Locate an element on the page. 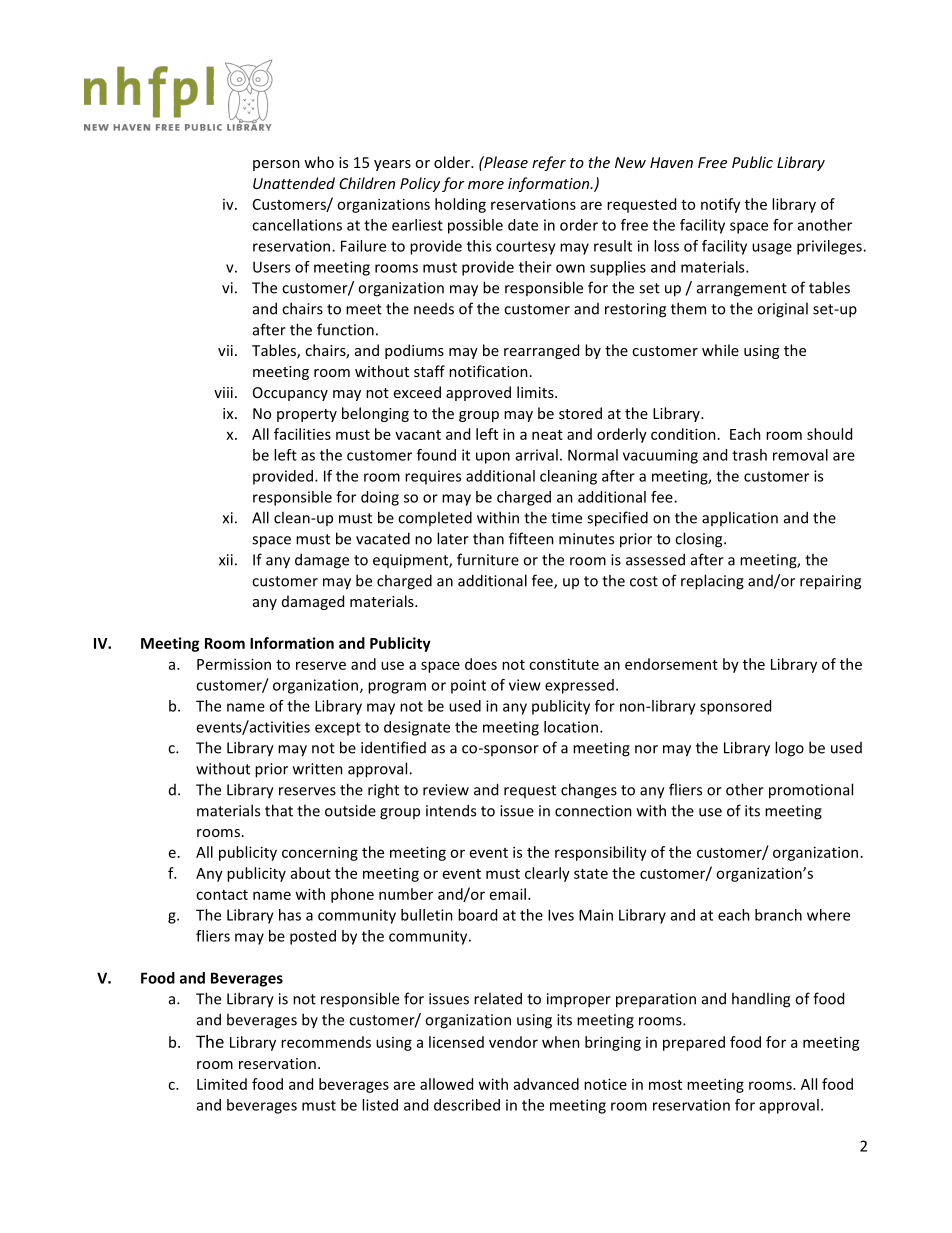 Image resolution: width=952 pixels, height=1233 pixels. more is located at coordinates (486, 185).
